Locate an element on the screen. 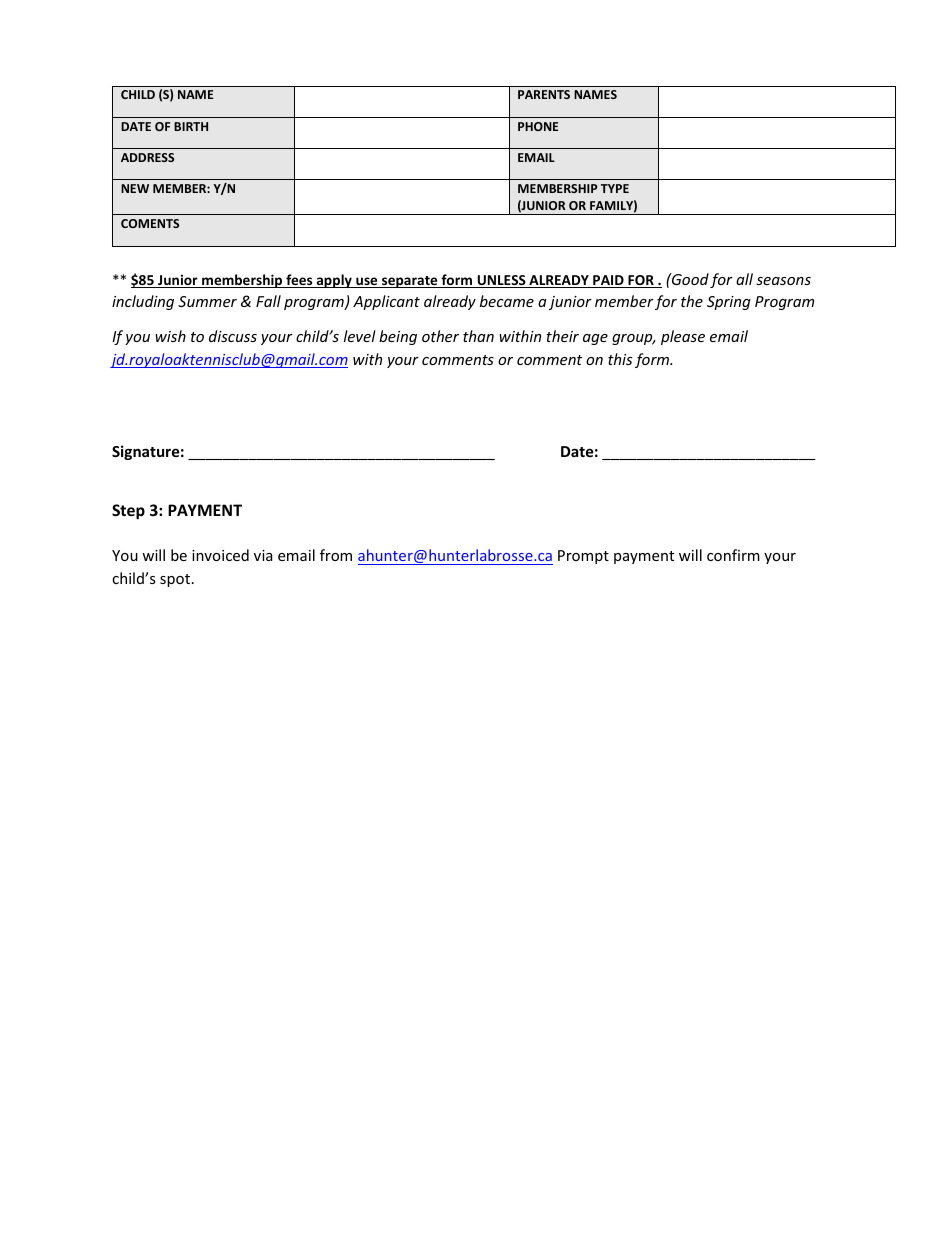 The image size is (952, 1233). from is located at coordinates (336, 555).
